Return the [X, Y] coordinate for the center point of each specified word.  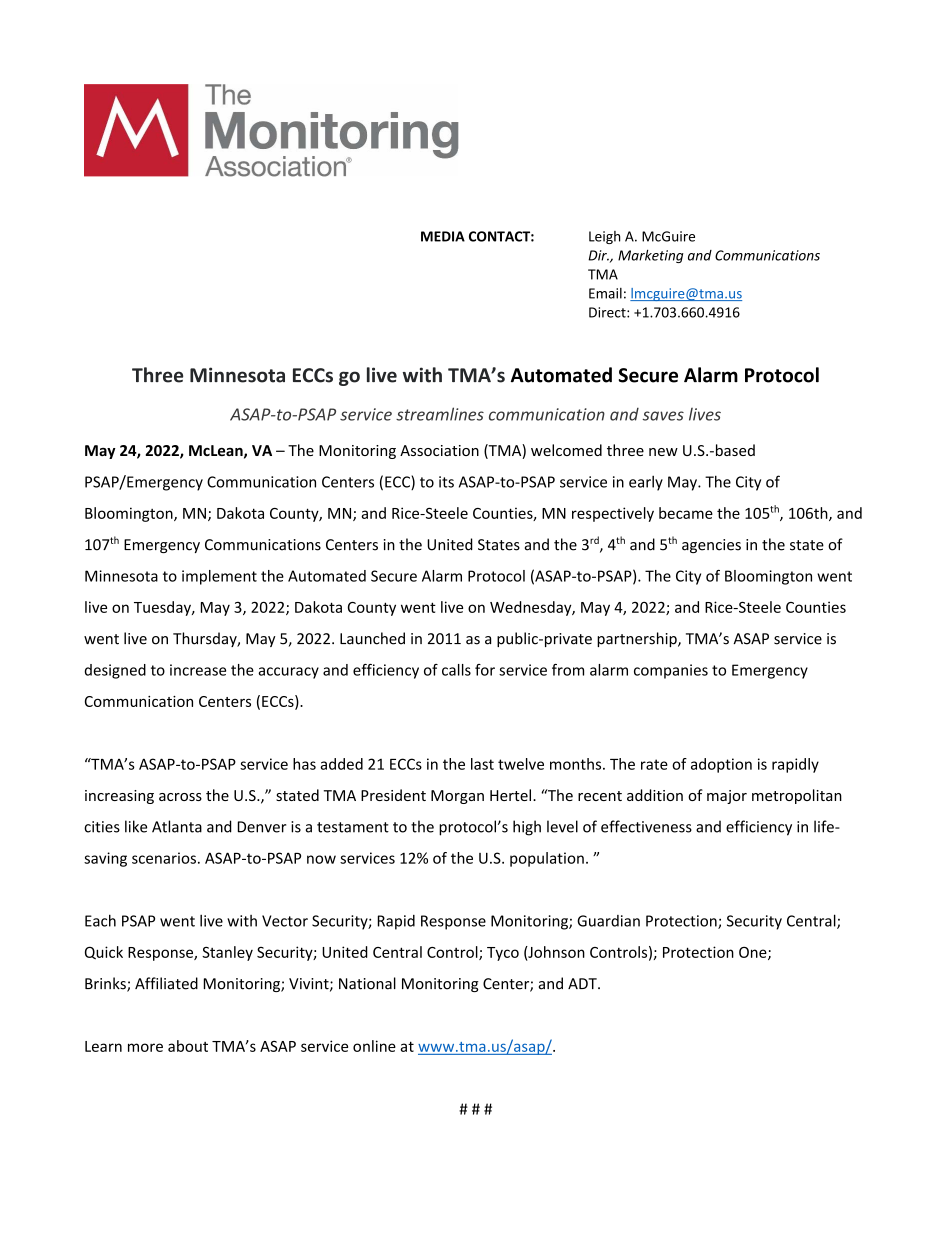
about [188, 1046]
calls [456, 670]
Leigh [604, 237]
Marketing [651, 256]
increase [198, 670]
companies [671, 671]
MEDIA [443, 236]
